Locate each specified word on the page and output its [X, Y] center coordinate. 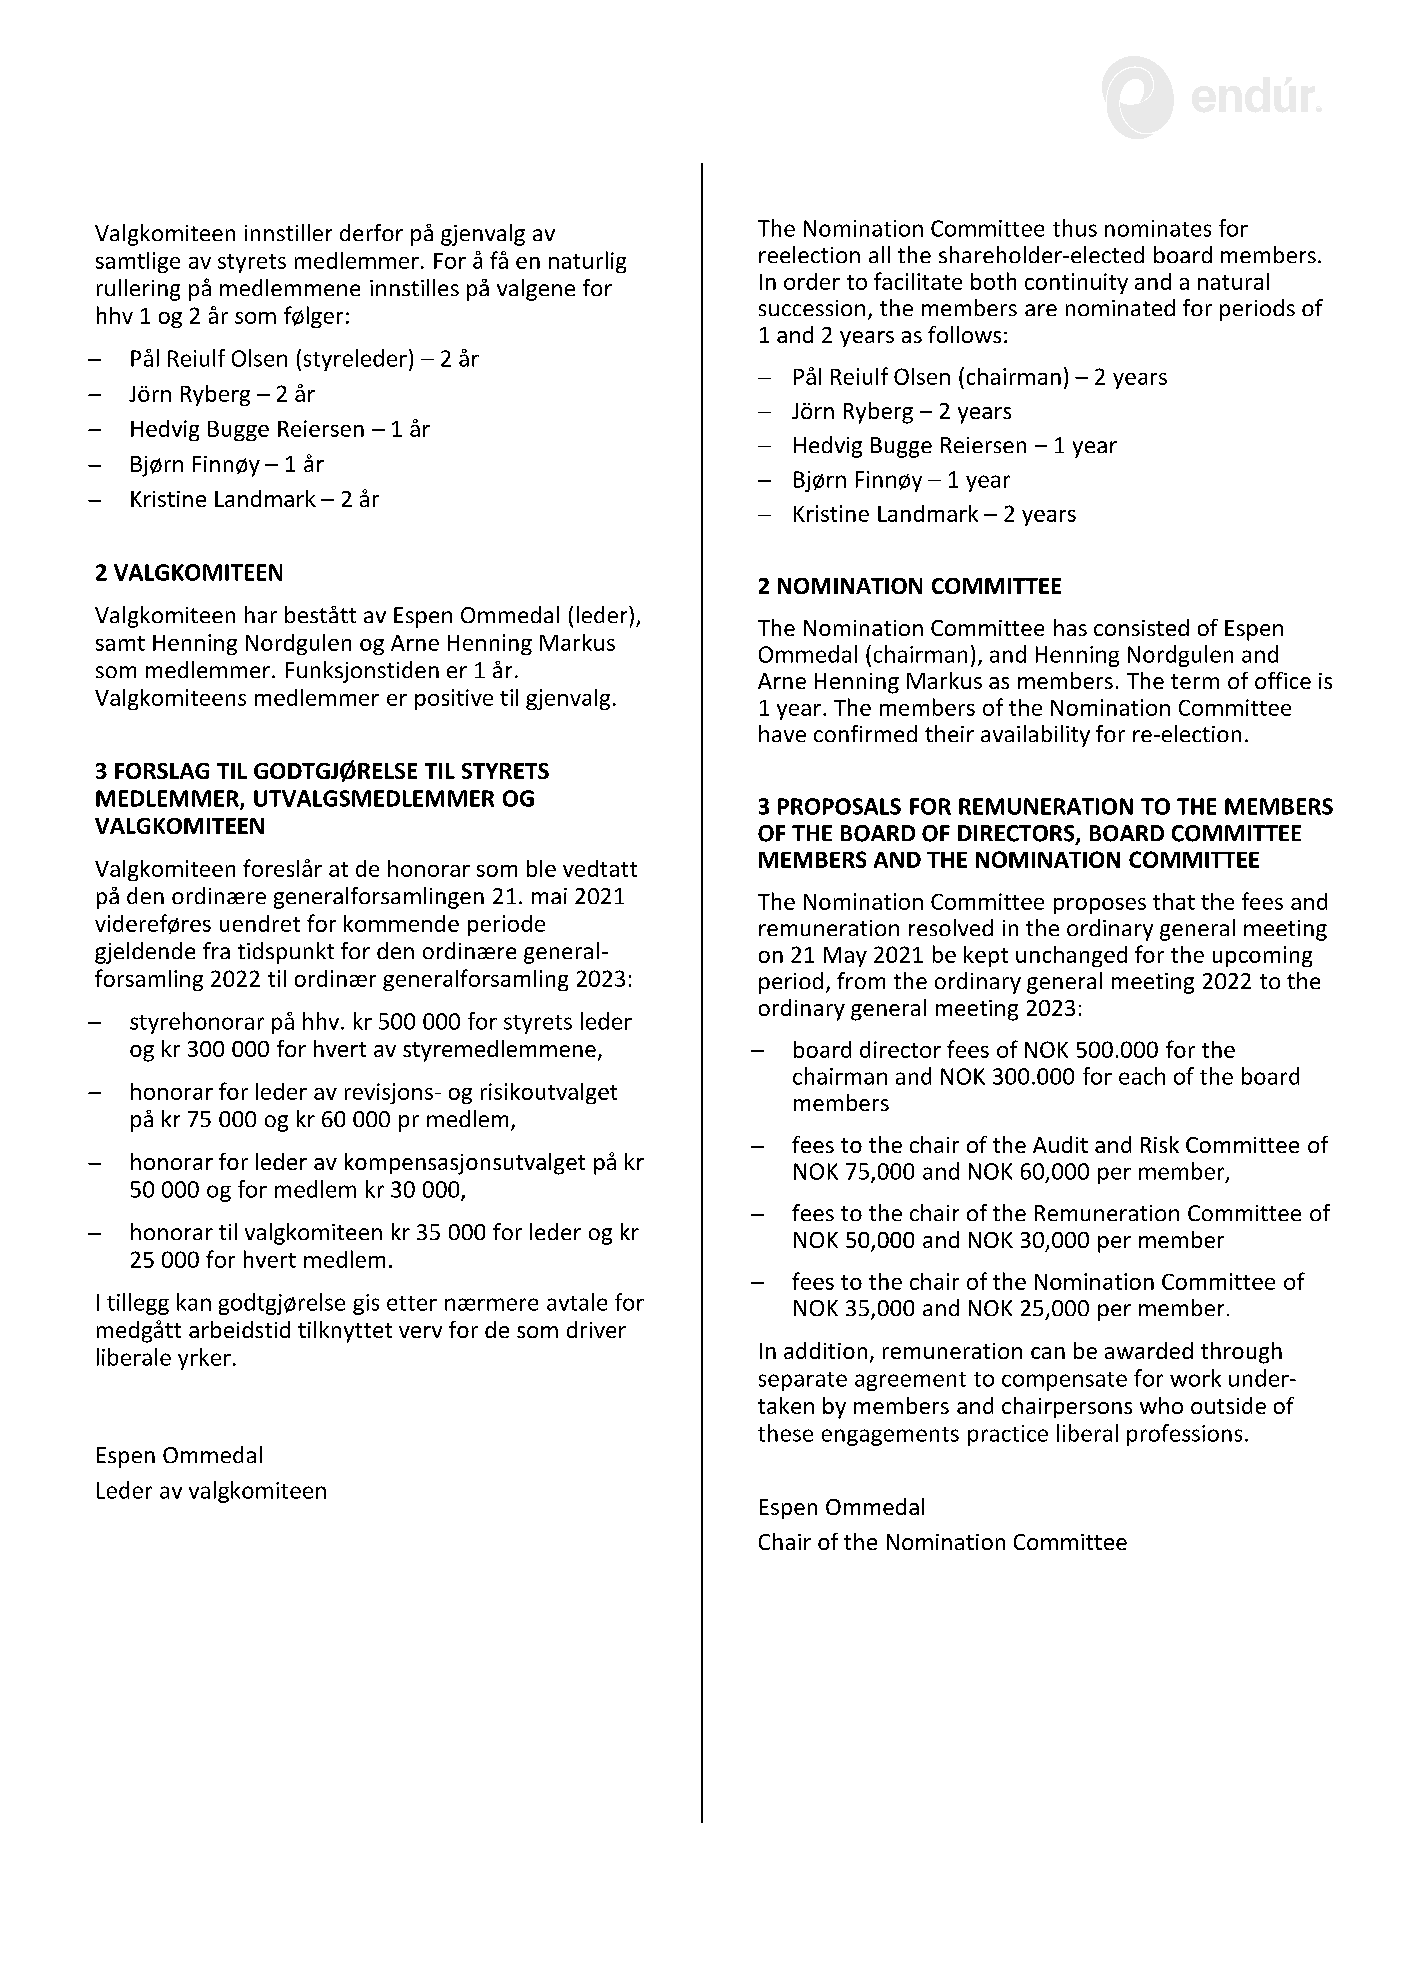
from [861, 980]
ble [541, 868]
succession [812, 308]
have [782, 733]
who [1161, 1405]
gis [366, 1304]
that [1174, 901]
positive [454, 699]
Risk [1160, 1144]
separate [803, 1381]
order [812, 281]
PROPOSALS [839, 806]
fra [216, 950]
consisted [1141, 627]
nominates [1158, 228]
